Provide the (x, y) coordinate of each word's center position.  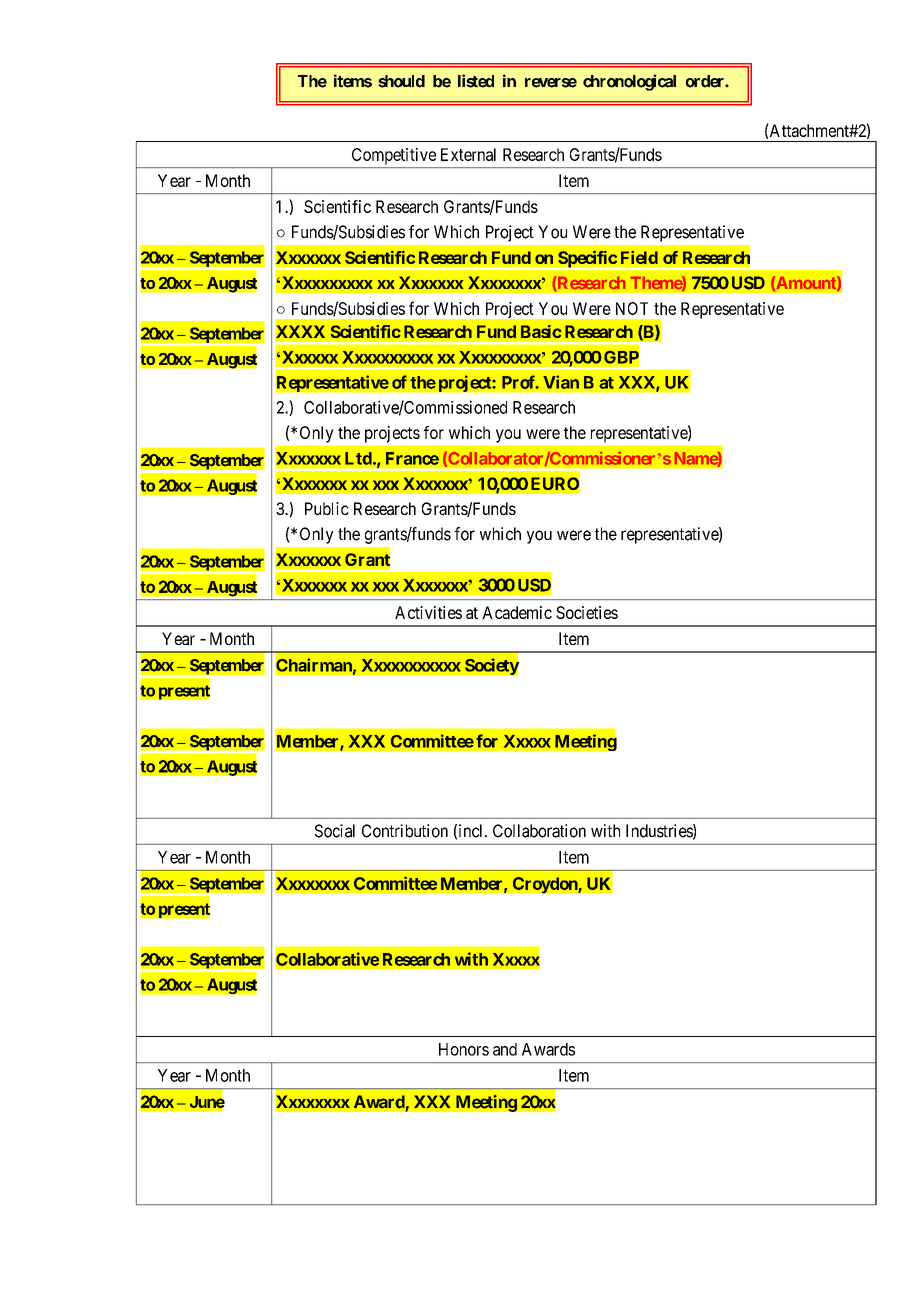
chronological (629, 82)
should (401, 81)
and (505, 1049)
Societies (587, 612)
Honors (464, 1049)
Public (327, 508)
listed (476, 81)
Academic (517, 612)
